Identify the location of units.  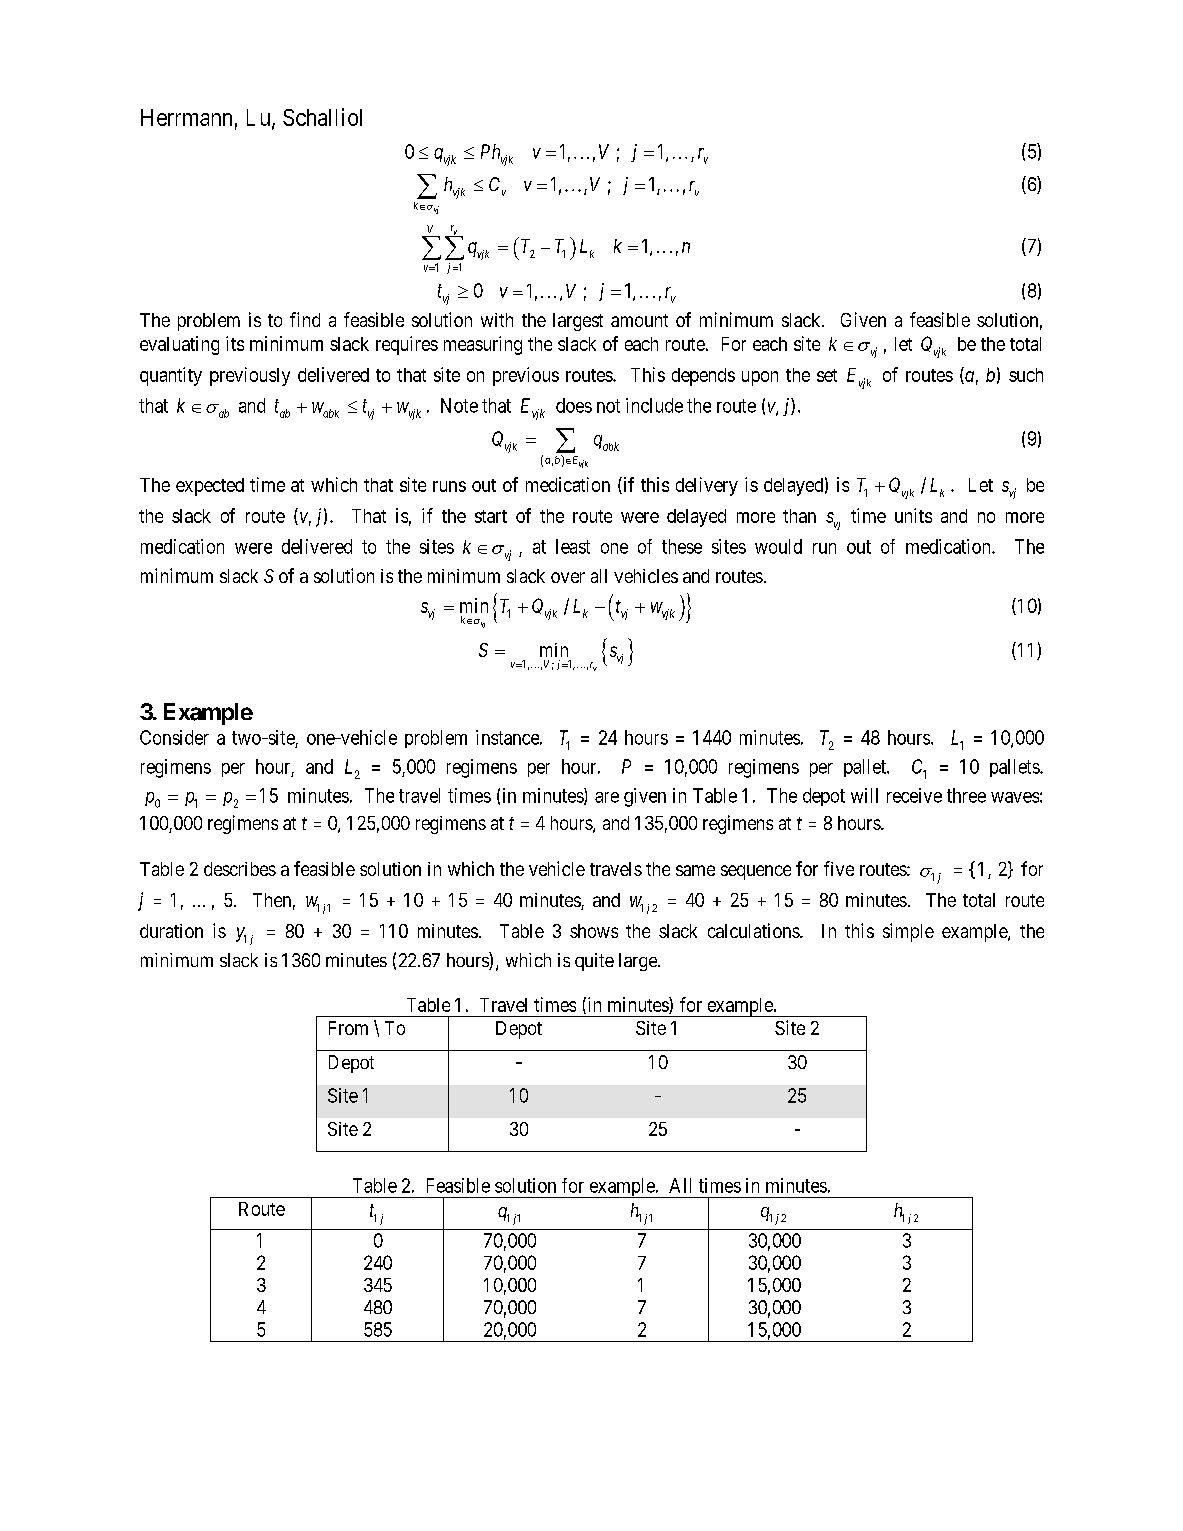
(913, 515).
